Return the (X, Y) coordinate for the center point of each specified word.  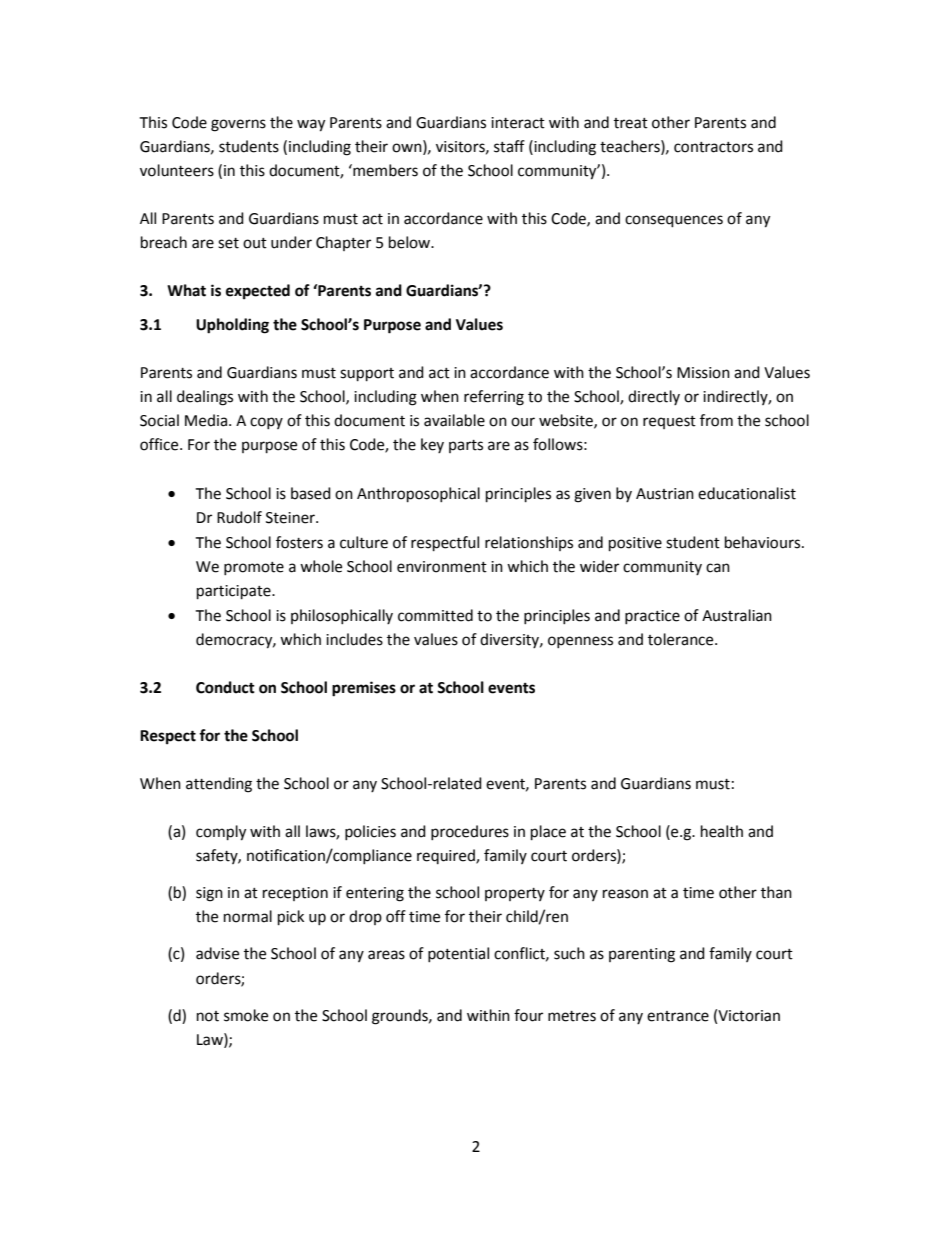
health (722, 831)
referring (494, 398)
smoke (246, 1015)
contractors (713, 147)
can (718, 568)
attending (219, 785)
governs (238, 125)
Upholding (232, 326)
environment (442, 567)
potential (458, 954)
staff (509, 146)
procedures (470, 832)
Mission (703, 373)
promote (254, 568)
